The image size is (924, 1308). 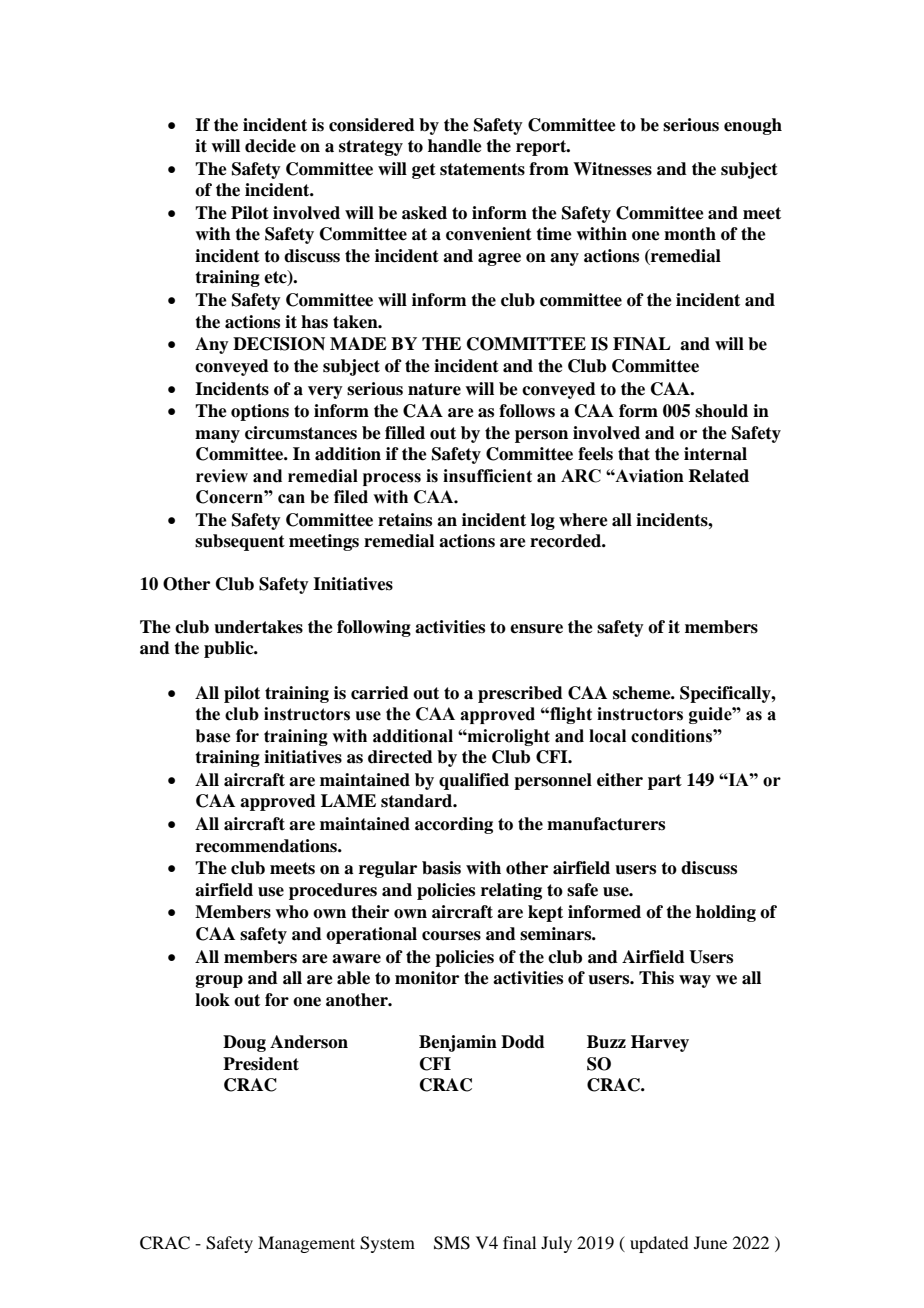 What do you see at coordinates (230, 649) in the page?
I see `public` at bounding box center [230, 649].
